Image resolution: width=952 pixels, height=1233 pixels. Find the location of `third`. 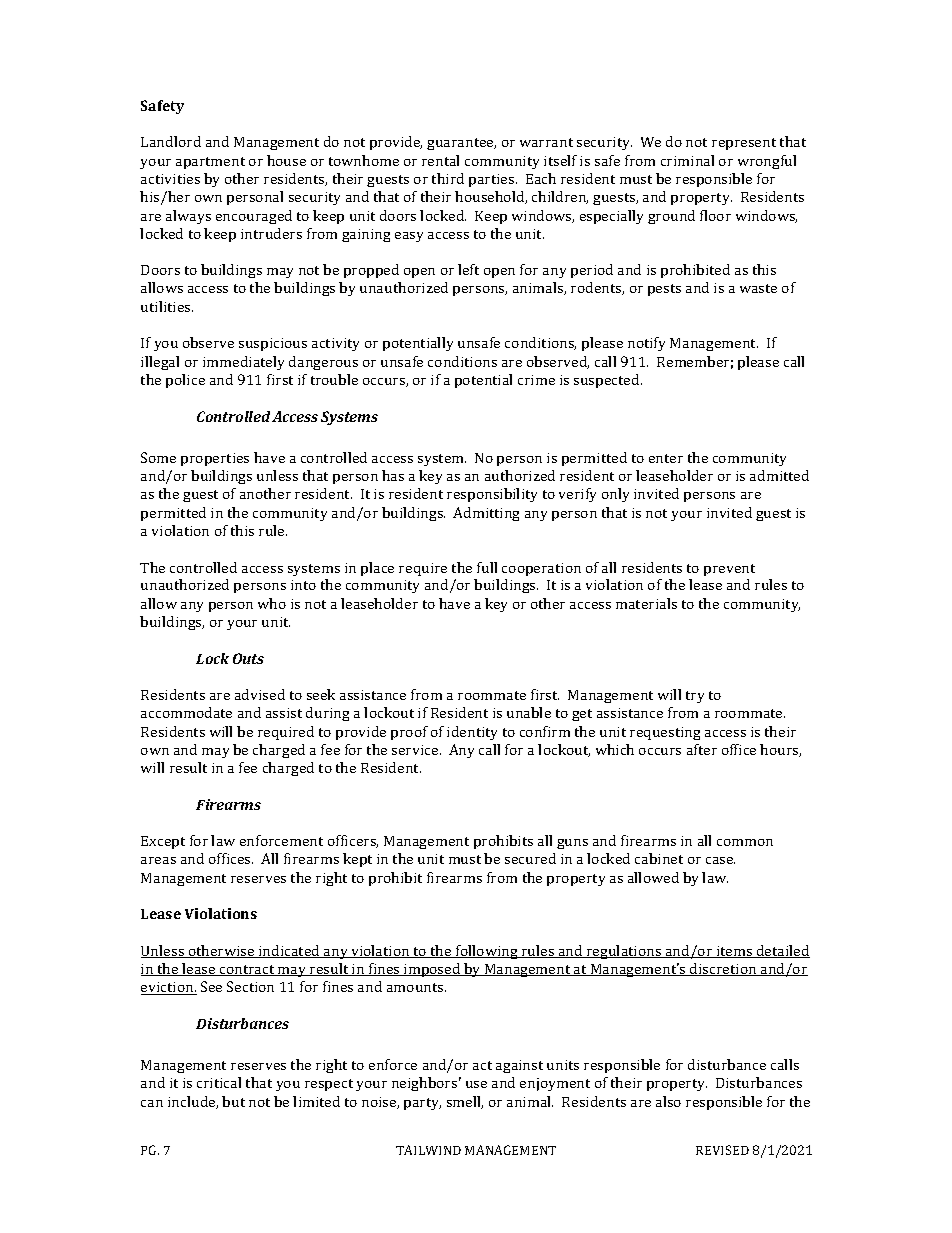

third is located at coordinates (448, 178).
